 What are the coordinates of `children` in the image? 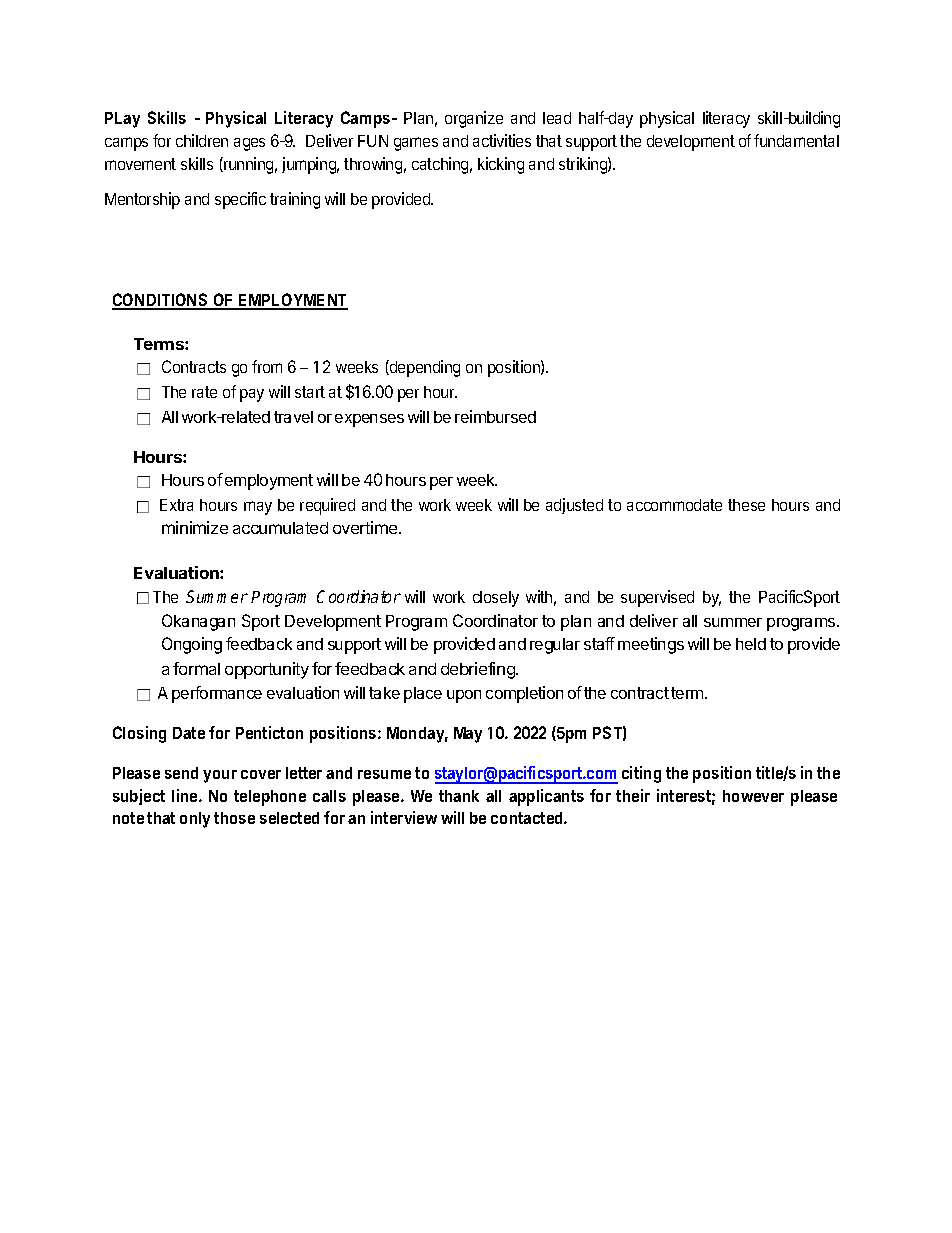 It's located at (202, 140).
